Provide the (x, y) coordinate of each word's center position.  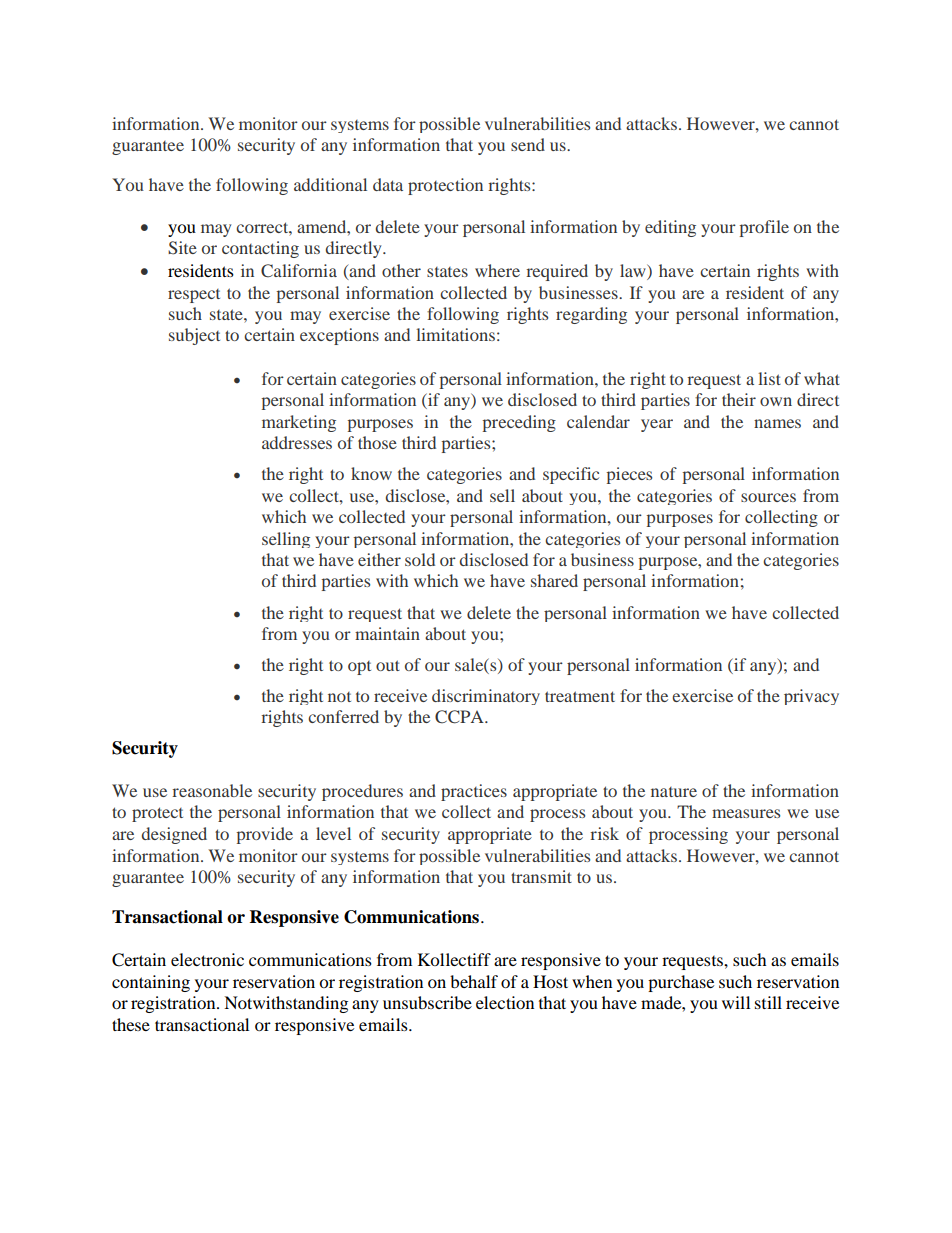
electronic (207, 959)
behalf (474, 981)
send (528, 144)
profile (764, 228)
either (379, 559)
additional (330, 184)
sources (768, 497)
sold (420, 559)
